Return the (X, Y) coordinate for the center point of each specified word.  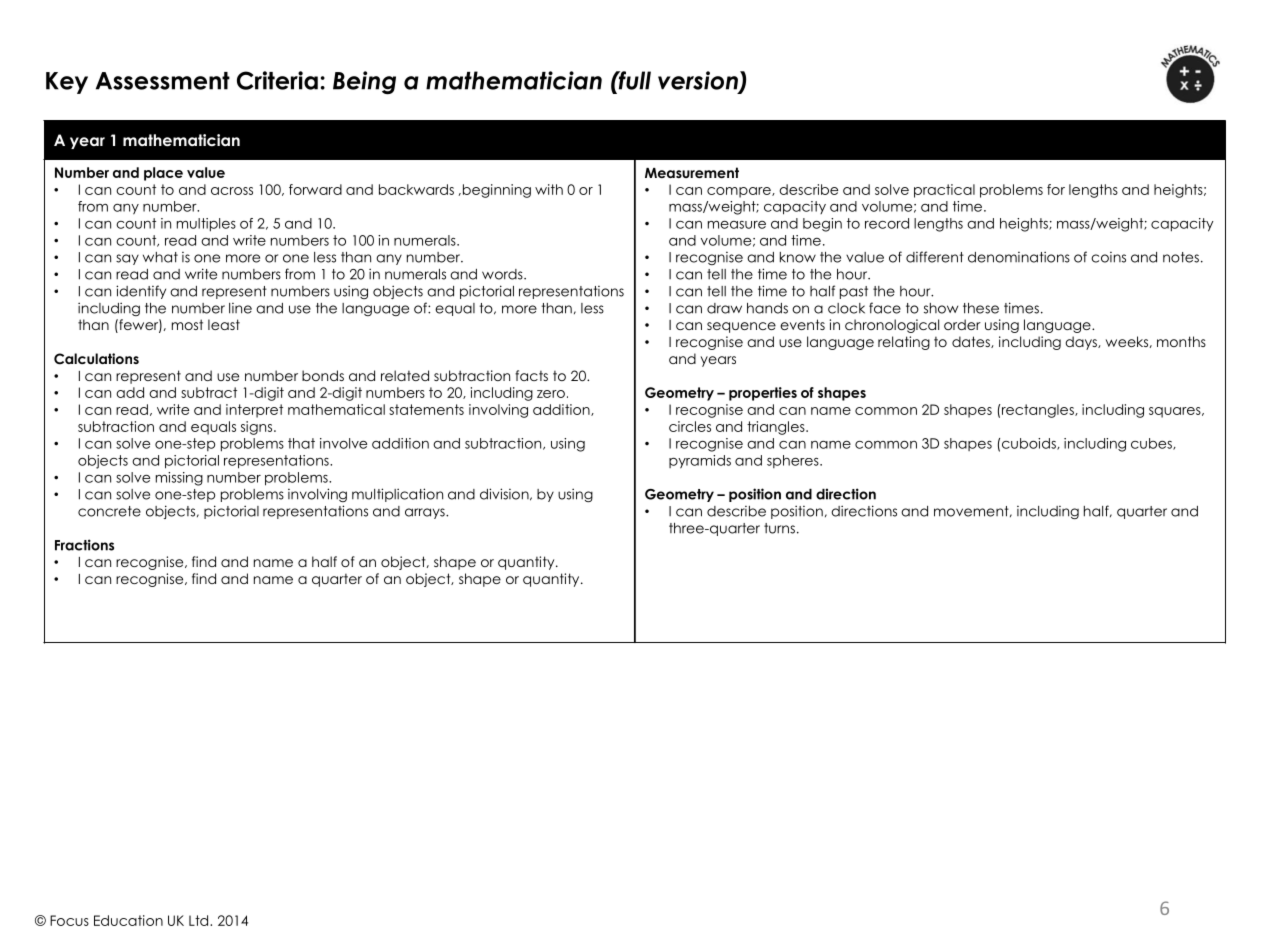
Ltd (200, 920)
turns (779, 528)
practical (944, 191)
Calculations (96, 359)
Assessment (163, 81)
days (1082, 343)
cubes (1152, 444)
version (699, 81)
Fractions (84, 545)
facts (531, 375)
